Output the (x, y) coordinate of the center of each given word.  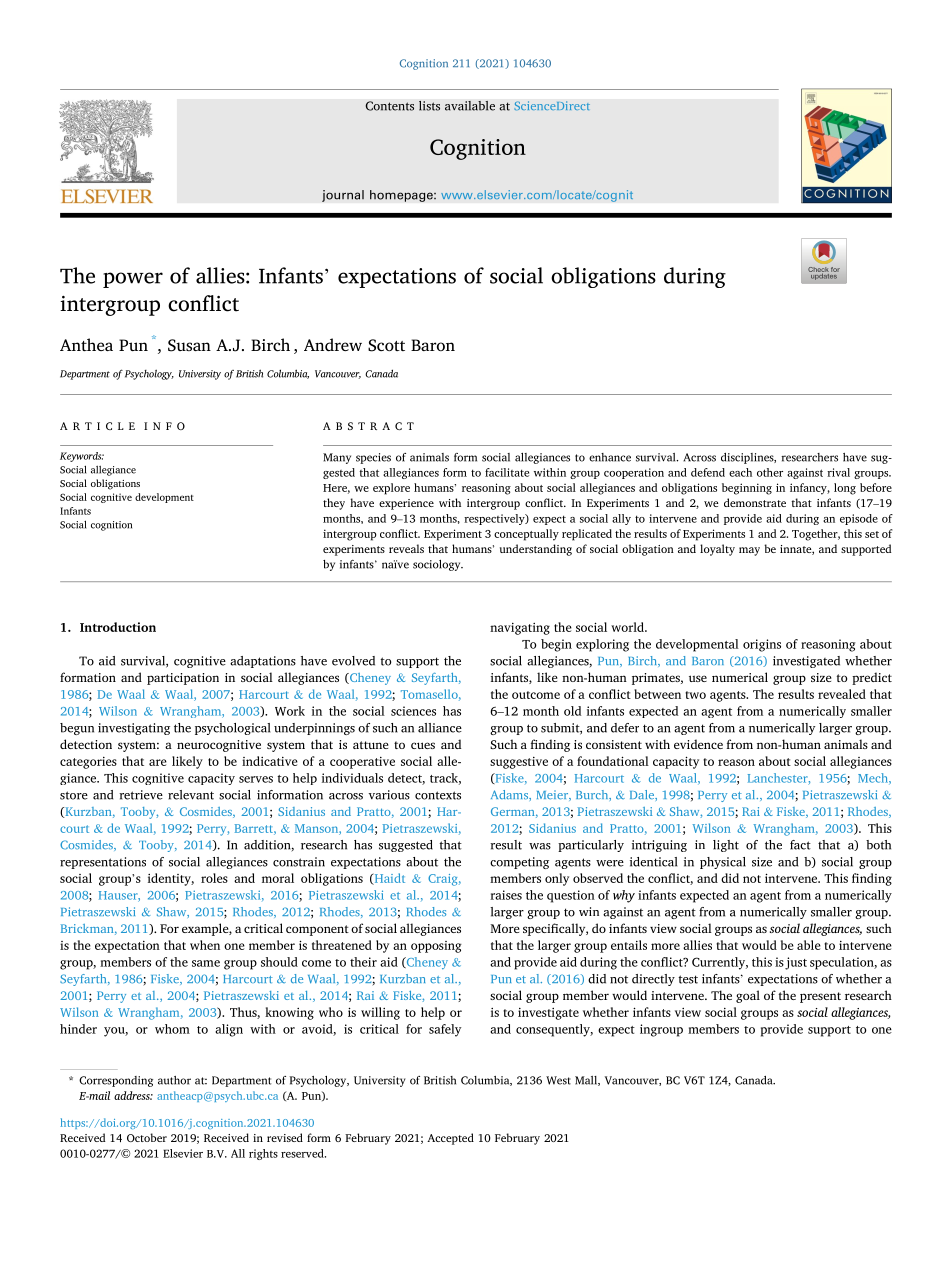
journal (343, 196)
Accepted (450, 1139)
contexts (438, 795)
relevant (191, 795)
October (147, 1137)
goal (748, 996)
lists (429, 106)
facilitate (507, 472)
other (770, 472)
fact (800, 845)
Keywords (82, 457)
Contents (389, 106)
